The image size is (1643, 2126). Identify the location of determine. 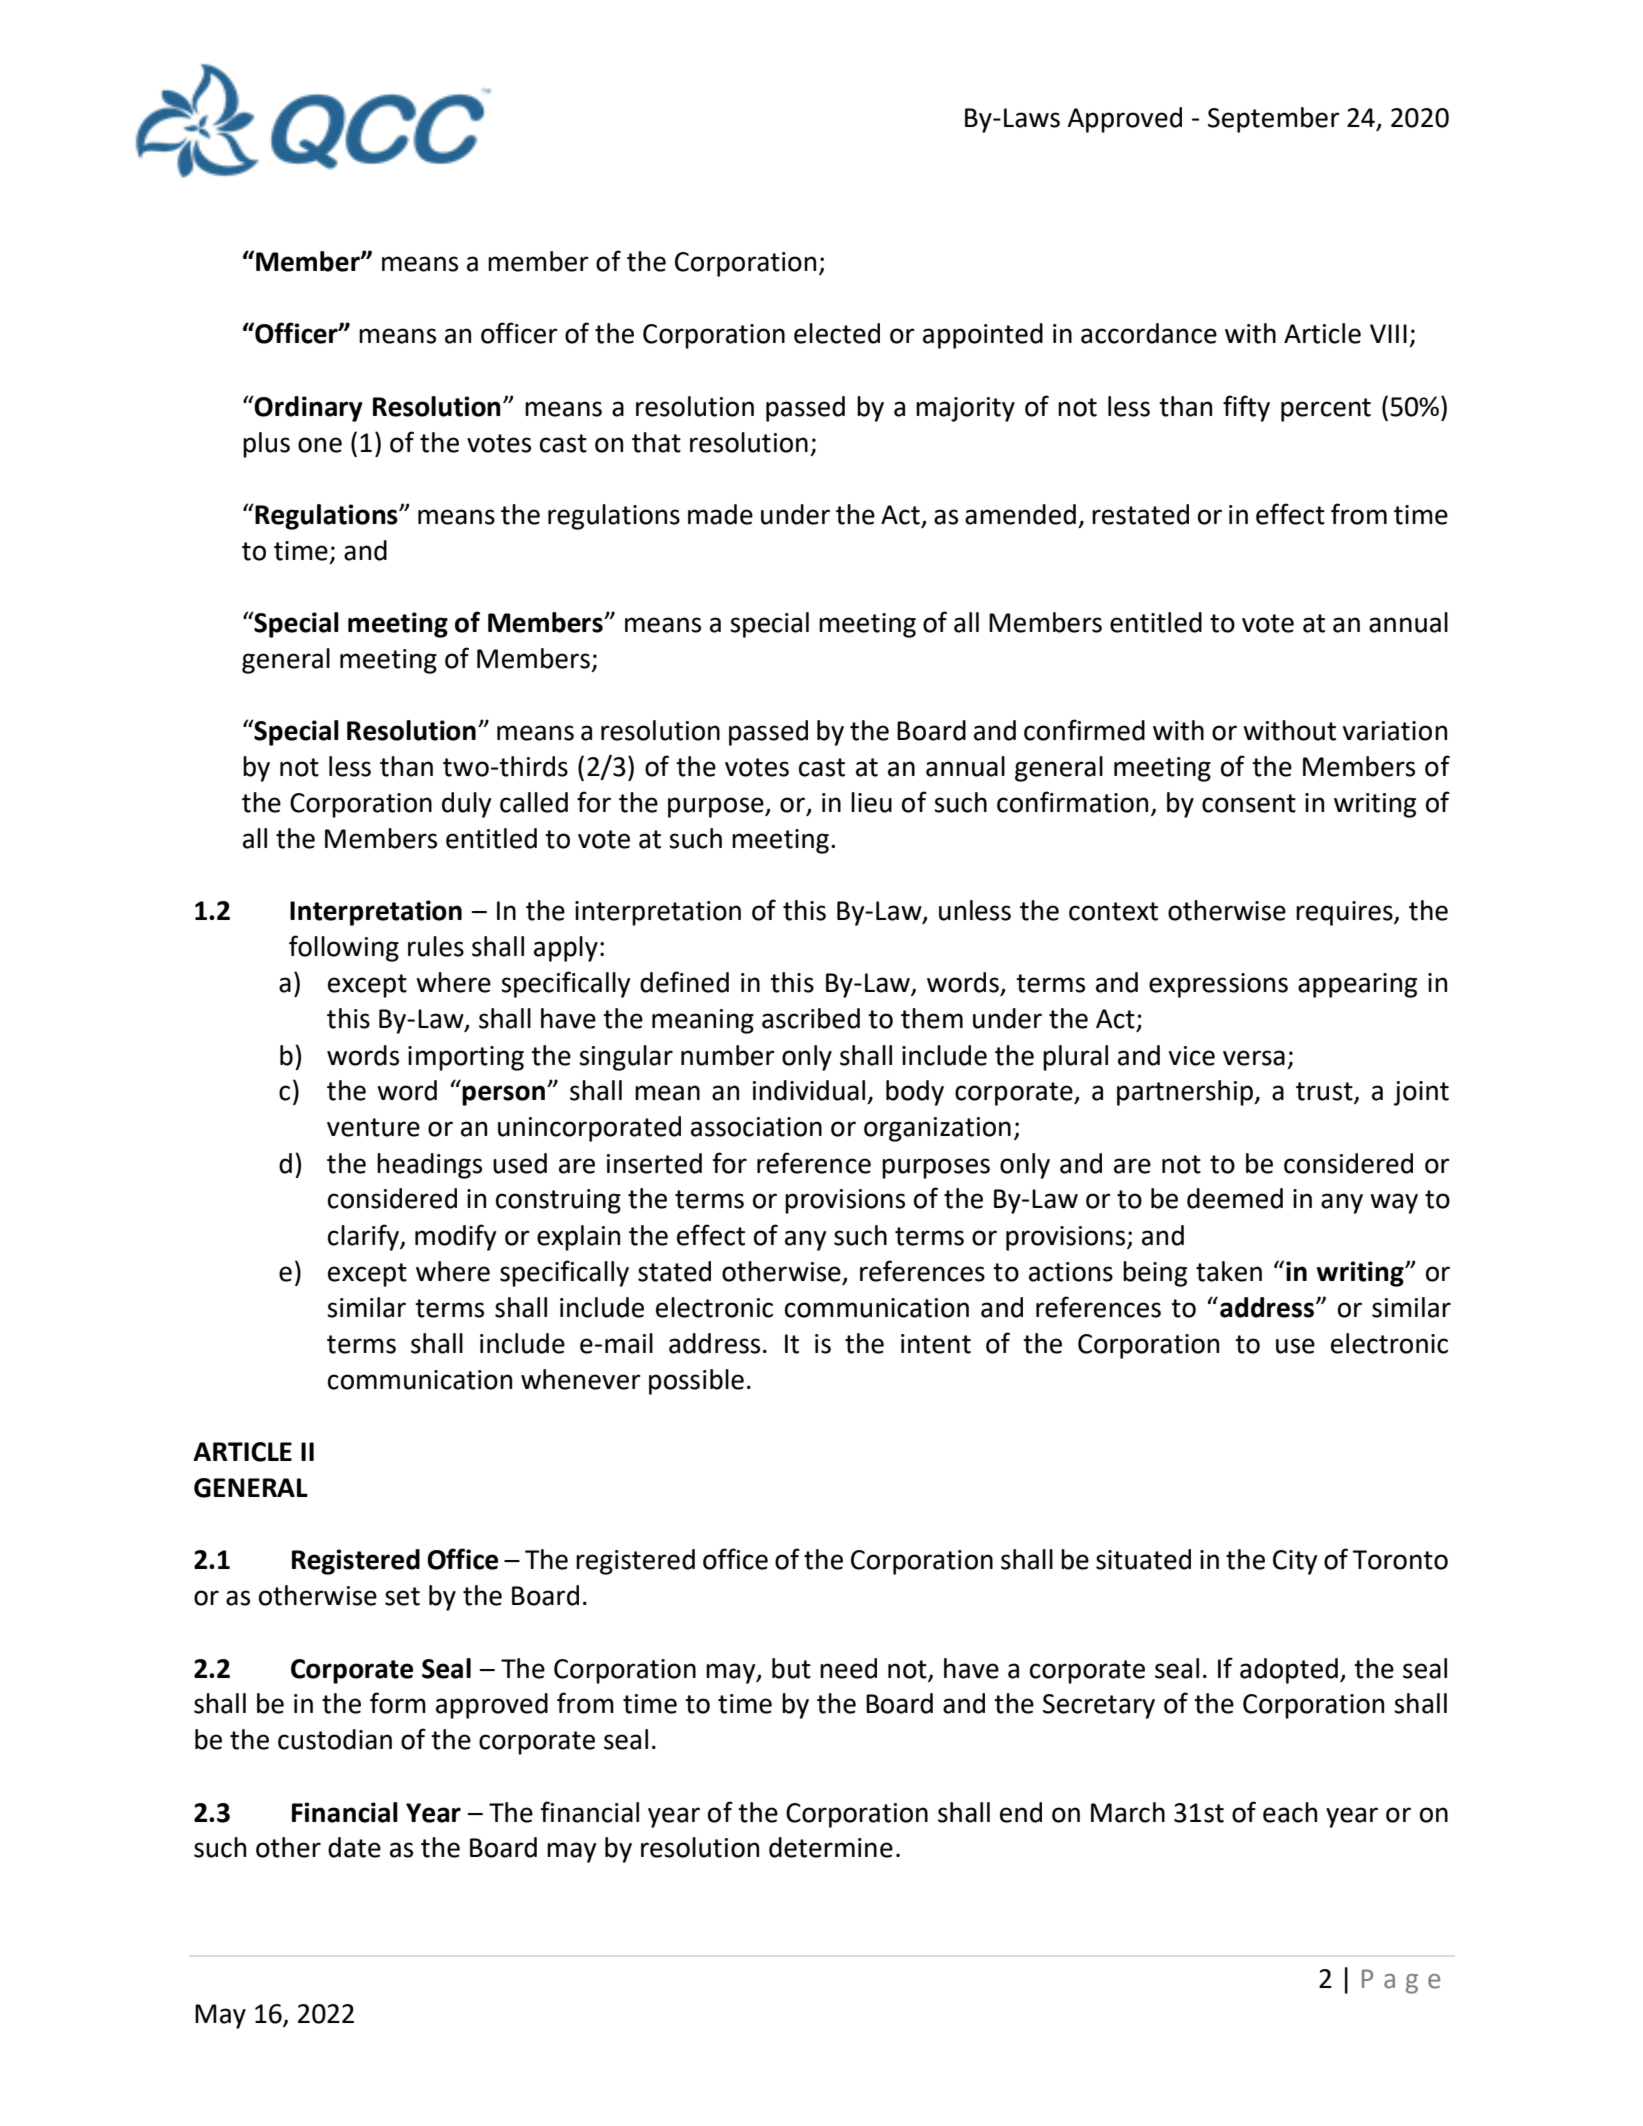
(831, 1847).
